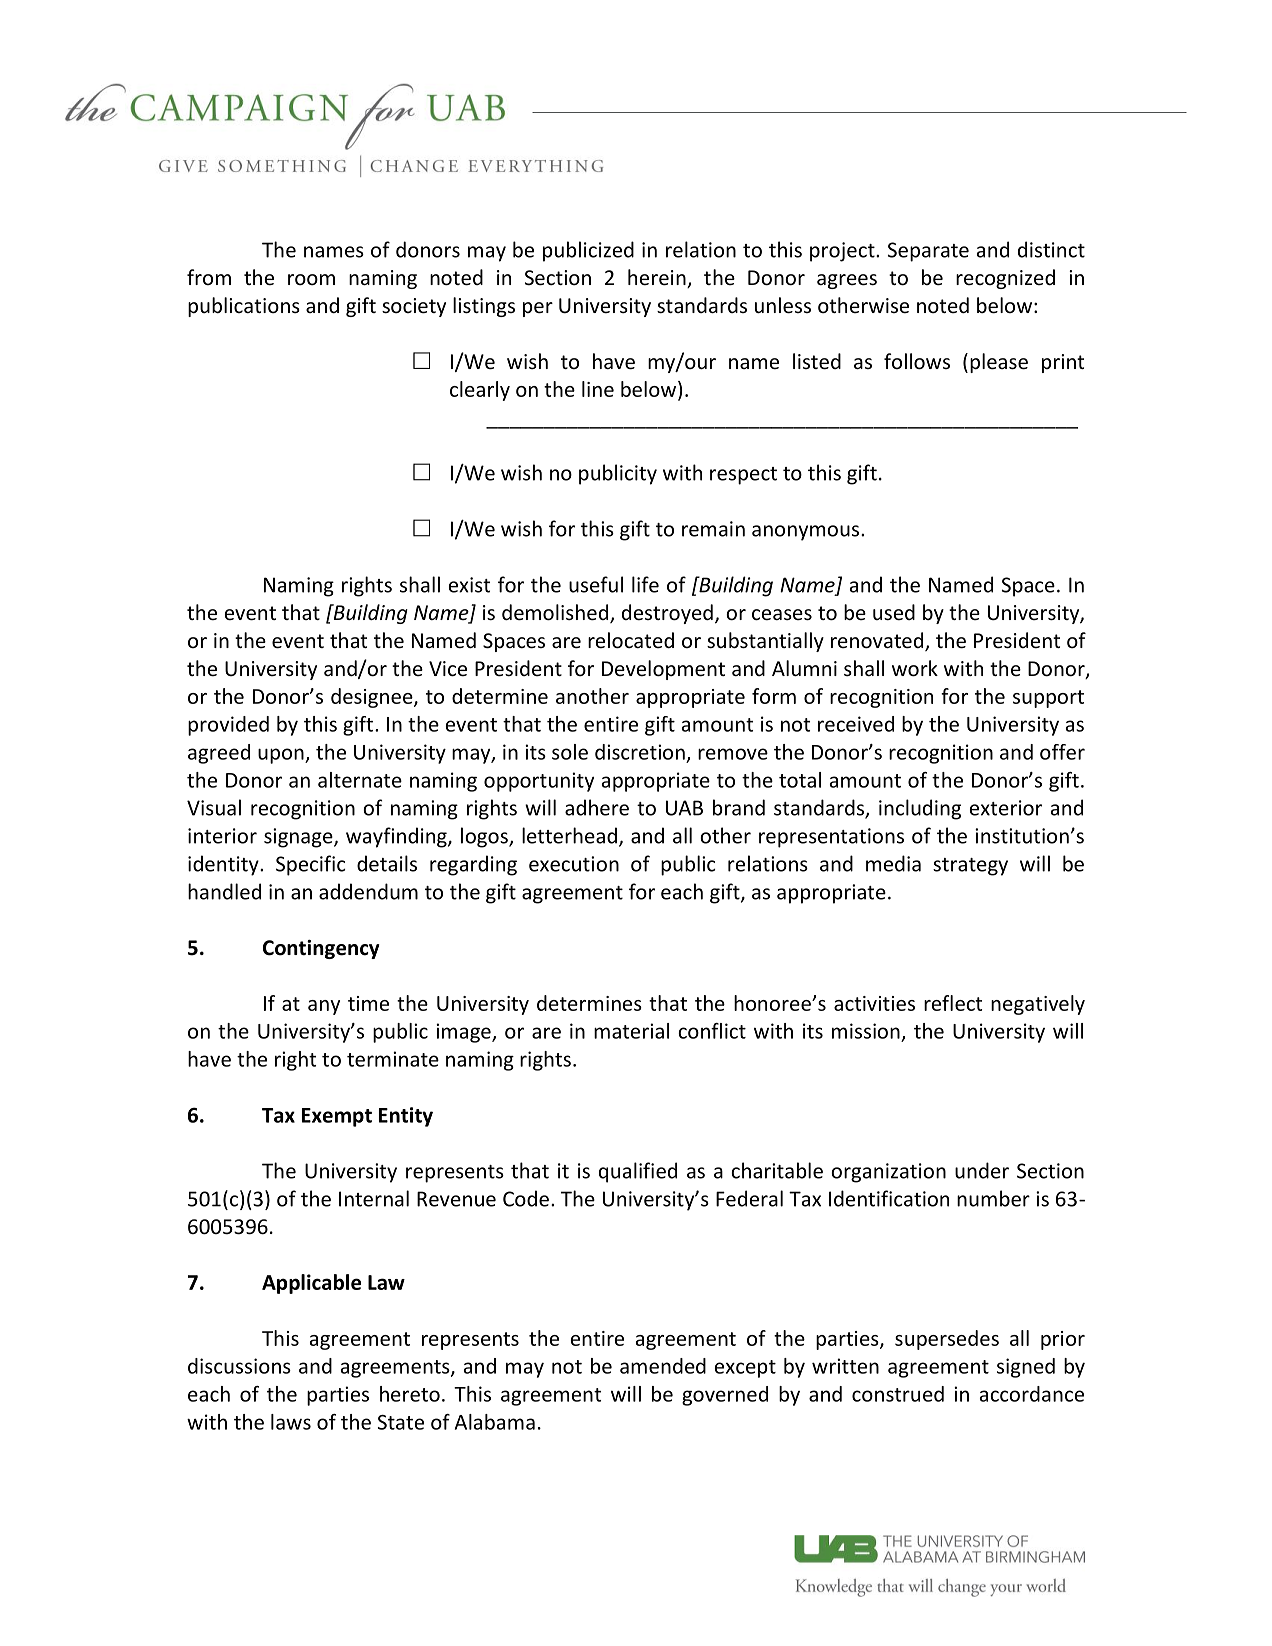  What do you see at coordinates (970, 867) in the screenshot?
I see `strategy` at bounding box center [970, 867].
